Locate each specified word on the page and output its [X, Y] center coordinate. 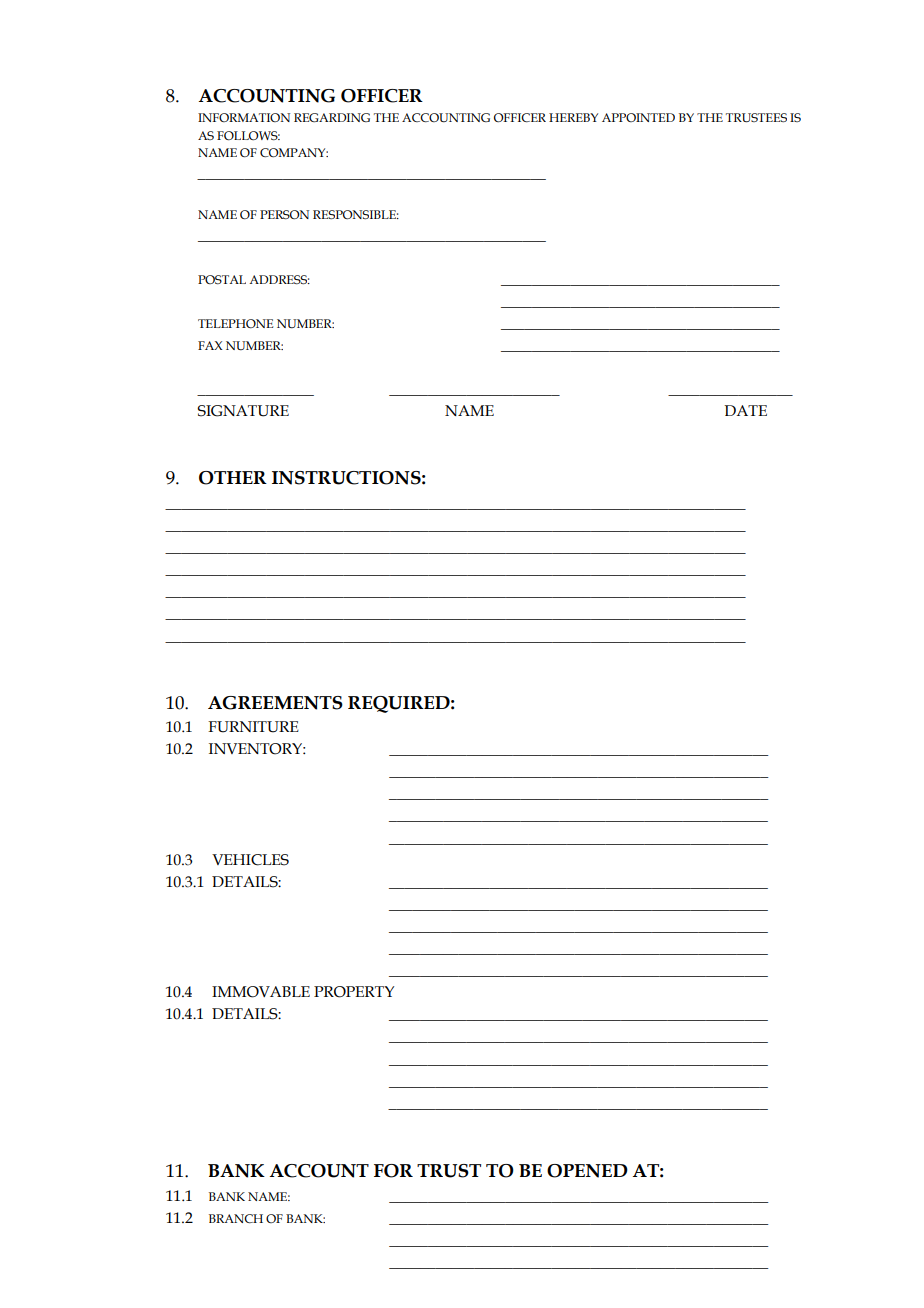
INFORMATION [244, 117]
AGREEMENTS [275, 703]
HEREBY [573, 117]
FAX [210, 345]
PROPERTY [354, 992]
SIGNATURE [243, 411]
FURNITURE [253, 727]
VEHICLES [250, 860]
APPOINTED [638, 117]
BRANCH [236, 1218]
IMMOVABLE [261, 992]
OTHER [233, 478]
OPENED [587, 1171]
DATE [745, 410]
